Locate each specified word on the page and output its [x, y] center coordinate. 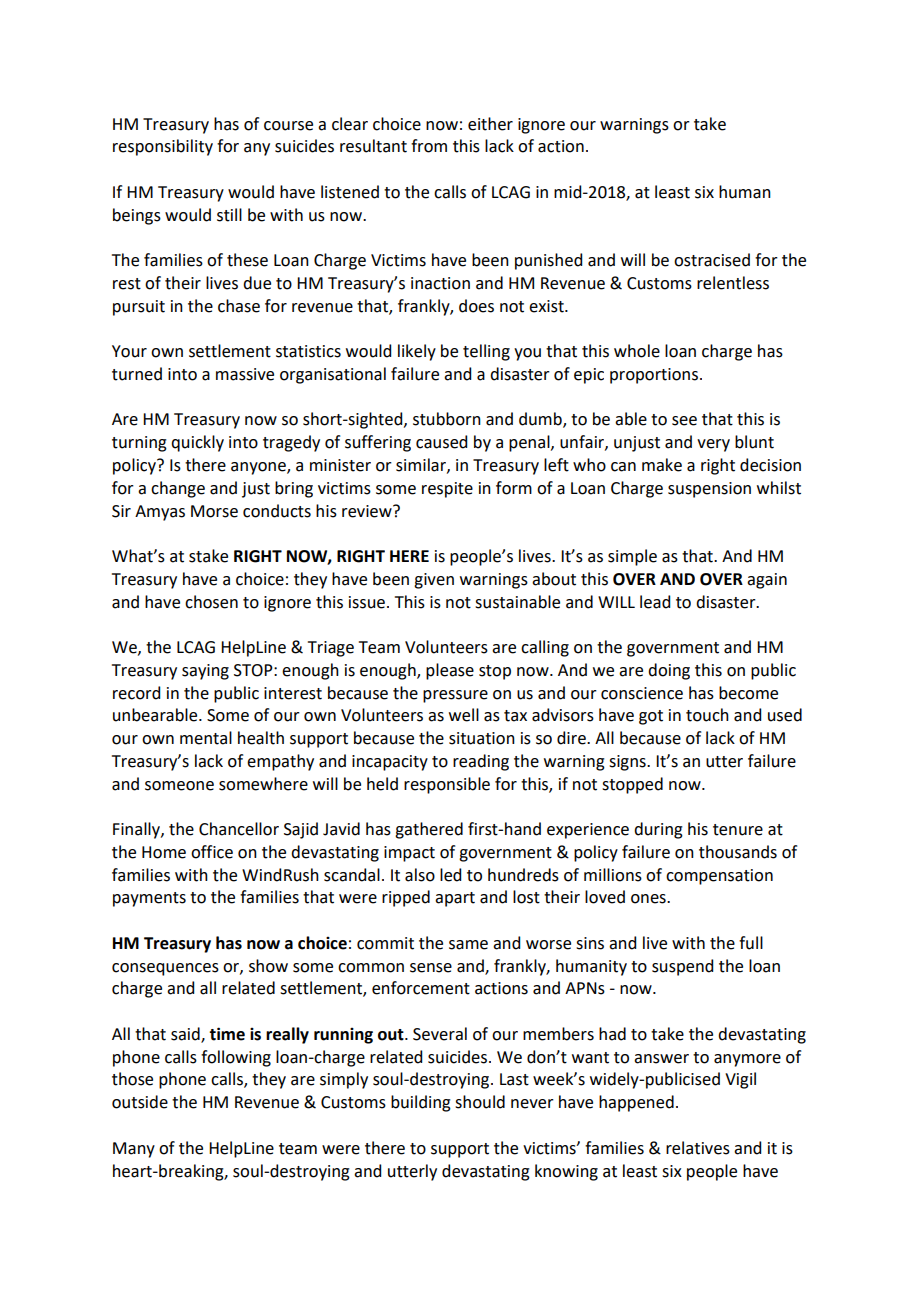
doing [669, 671]
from [429, 146]
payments [149, 899]
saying [205, 672]
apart [455, 899]
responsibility [163, 147]
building [421, 1103]
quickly [197, 443]
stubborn [447, 419]
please [450, 671]
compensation [719, 877]
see [684, 421]
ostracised [712, 260]
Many [134, 1150]
